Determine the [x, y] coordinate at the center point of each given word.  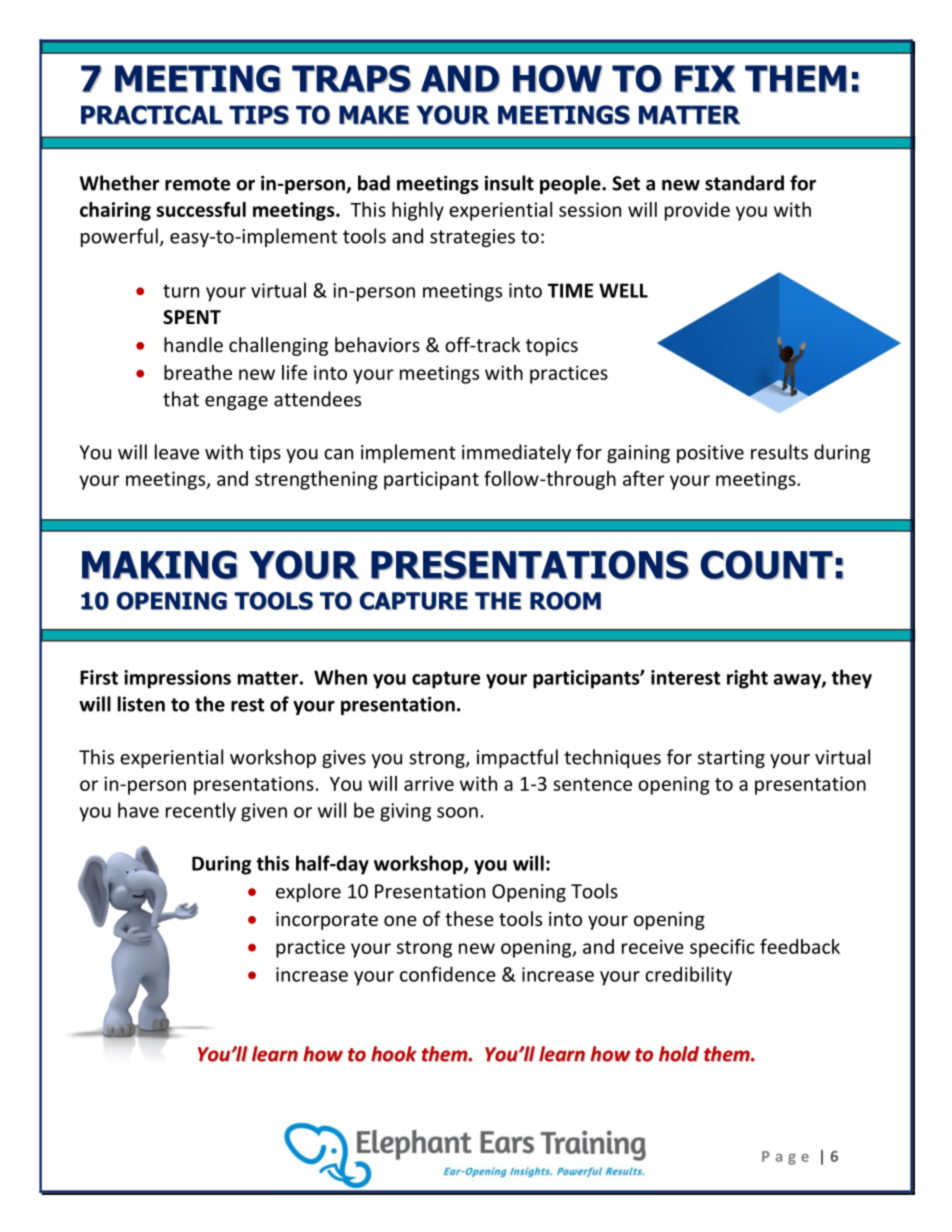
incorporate [327, 921]
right [747, 679]
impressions [177, 679]
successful [201, 209]
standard [744, 183]
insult [509, 183]
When [340, 677]
